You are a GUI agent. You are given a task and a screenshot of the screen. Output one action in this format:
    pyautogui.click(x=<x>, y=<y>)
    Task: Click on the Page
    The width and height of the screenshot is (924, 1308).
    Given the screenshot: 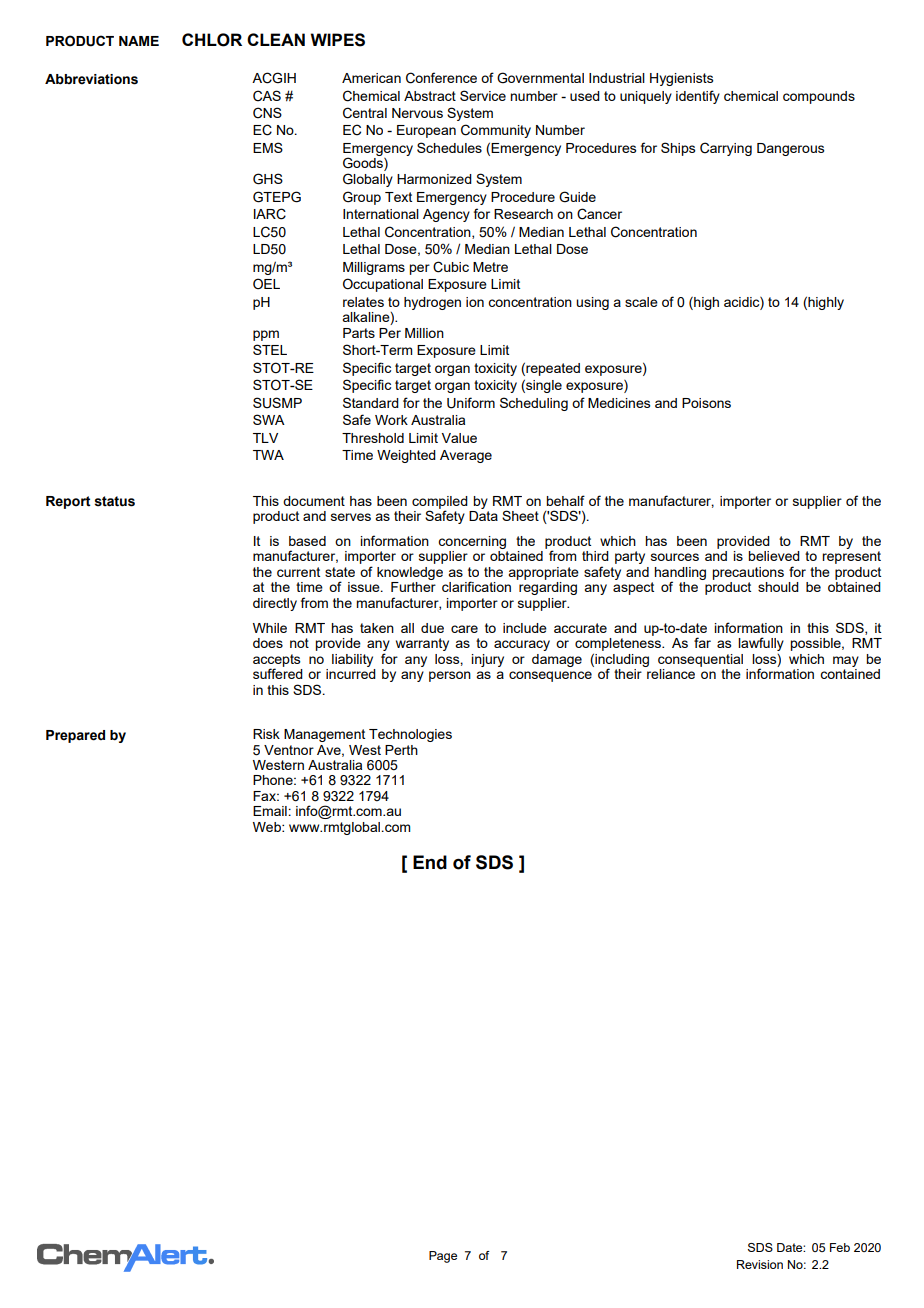 What is the action you would take?
    pyautogui.click(x=443, y=1257)
